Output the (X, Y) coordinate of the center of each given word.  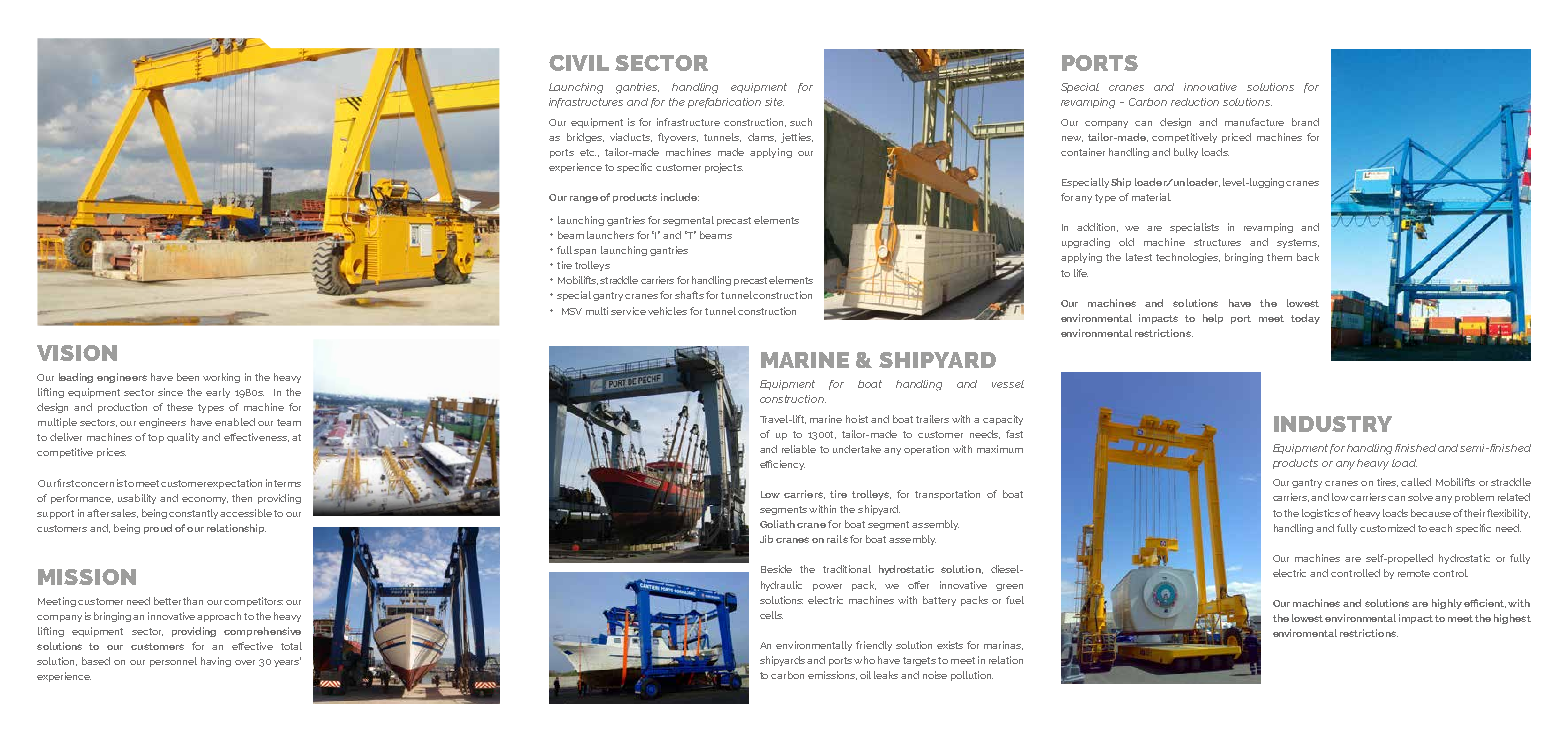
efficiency (782, 465)
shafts (689, 295)
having (216, 662)
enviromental (1305, 633)
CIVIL (579, 63)
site (774, 102)
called (1416, 482)
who (864, 660)
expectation (234, 484)
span (585, 252)
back (1308, 257)
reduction (1195, 102)
